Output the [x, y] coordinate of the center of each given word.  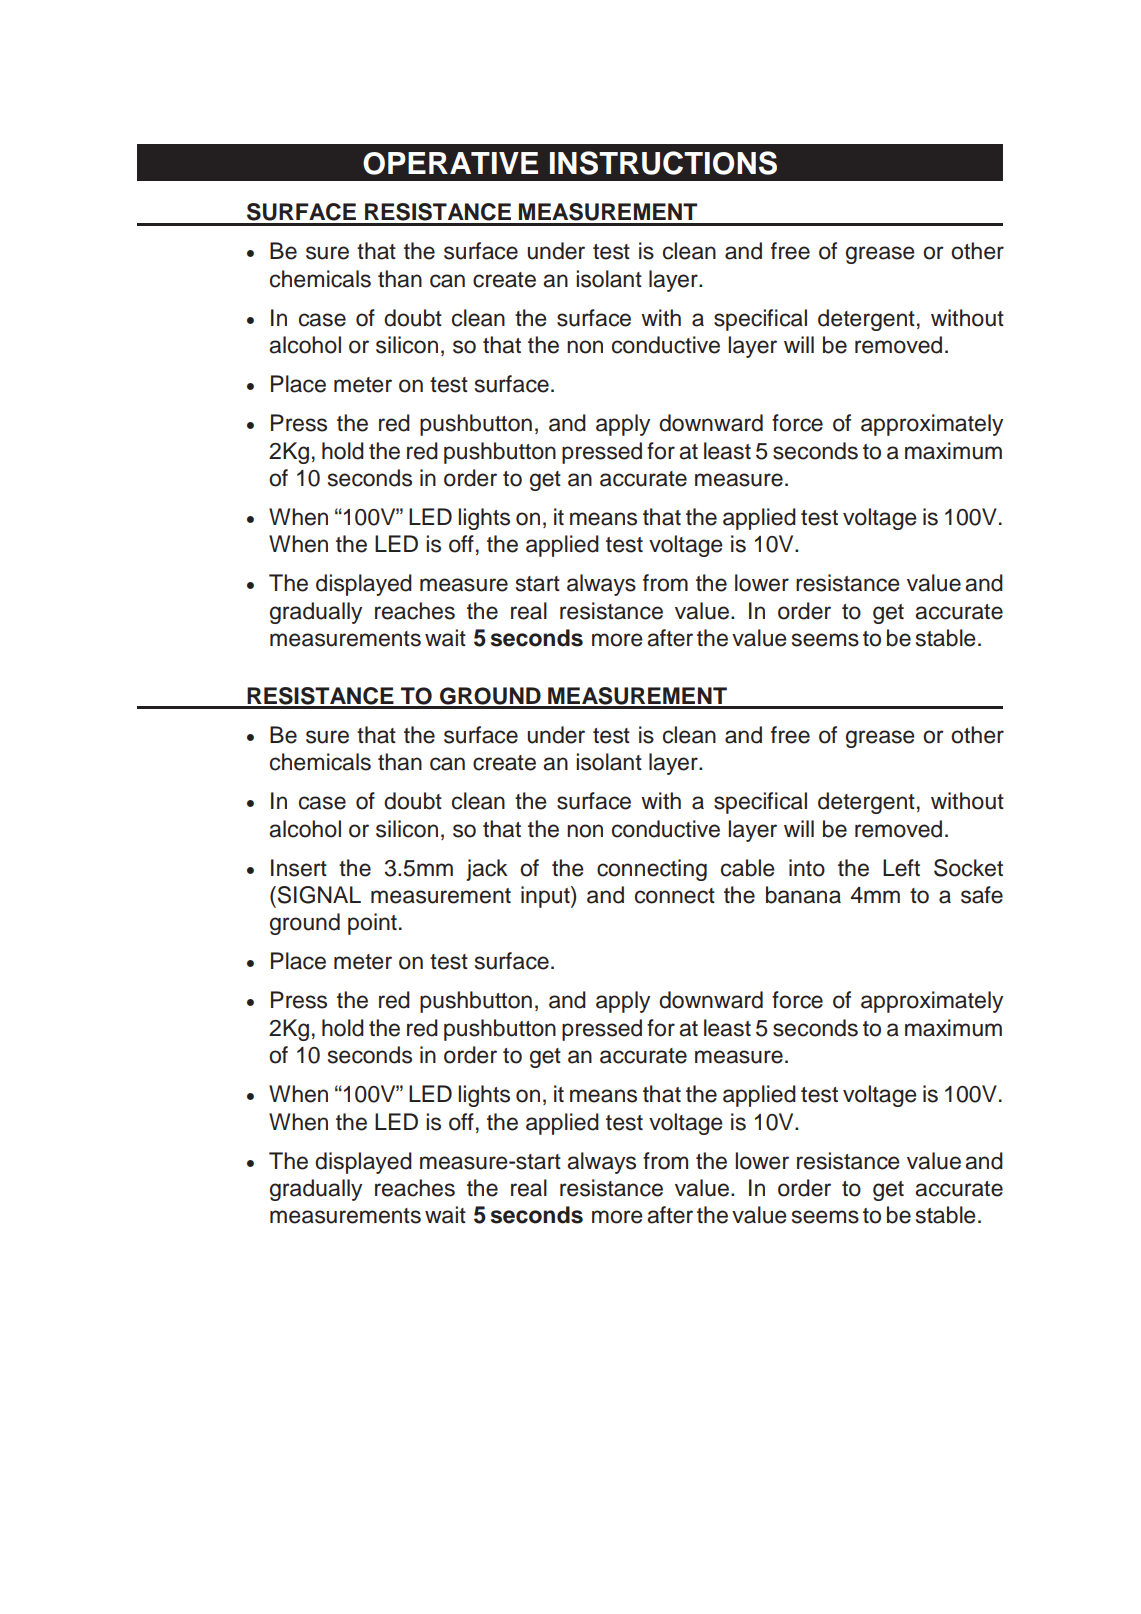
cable [748, 868]
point [372, 924]
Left [901, 868]
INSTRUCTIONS [663, 163]
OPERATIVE [450, 163]
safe [982, 895]
